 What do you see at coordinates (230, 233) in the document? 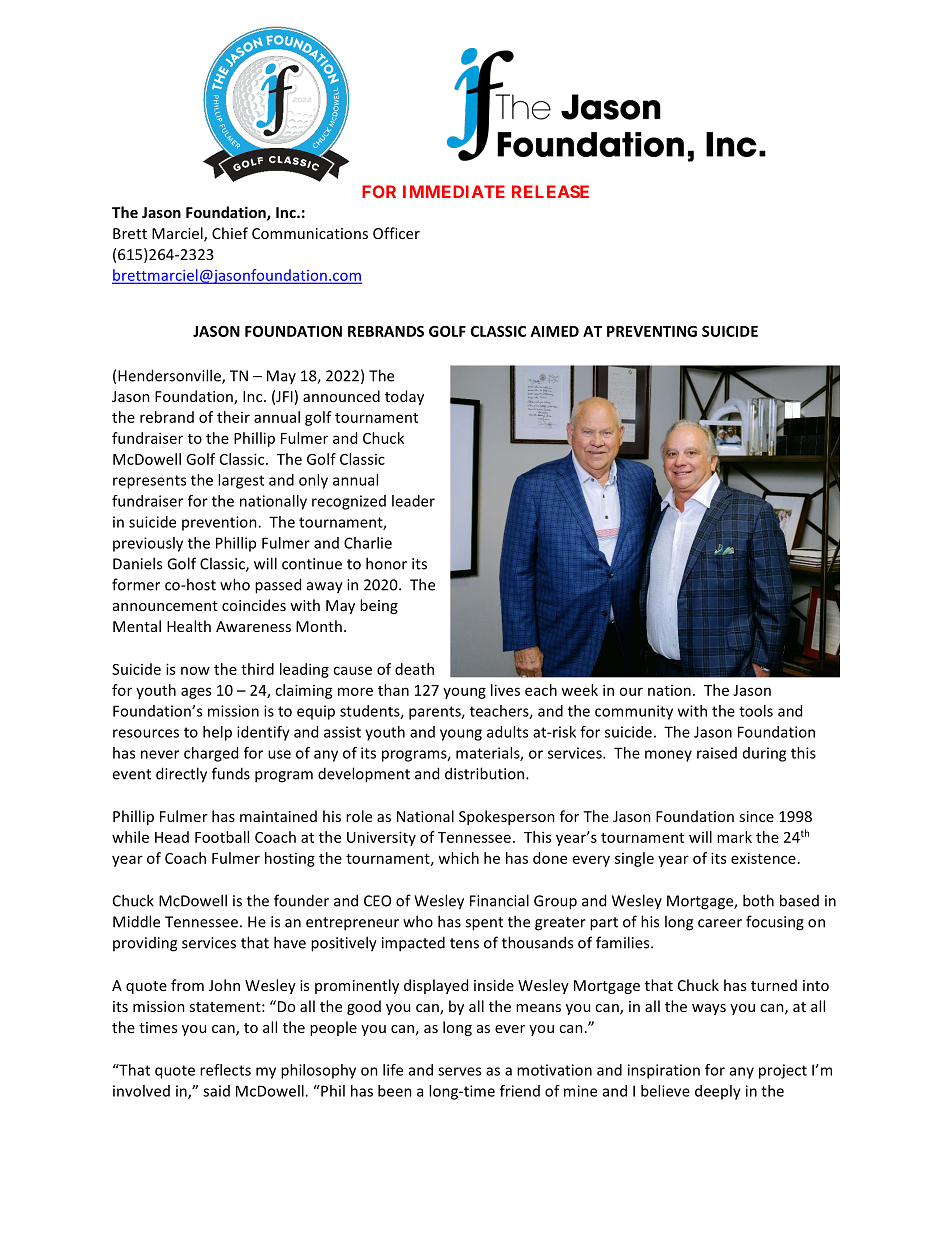
I see `Chief` at bounding box center [230, 233].
